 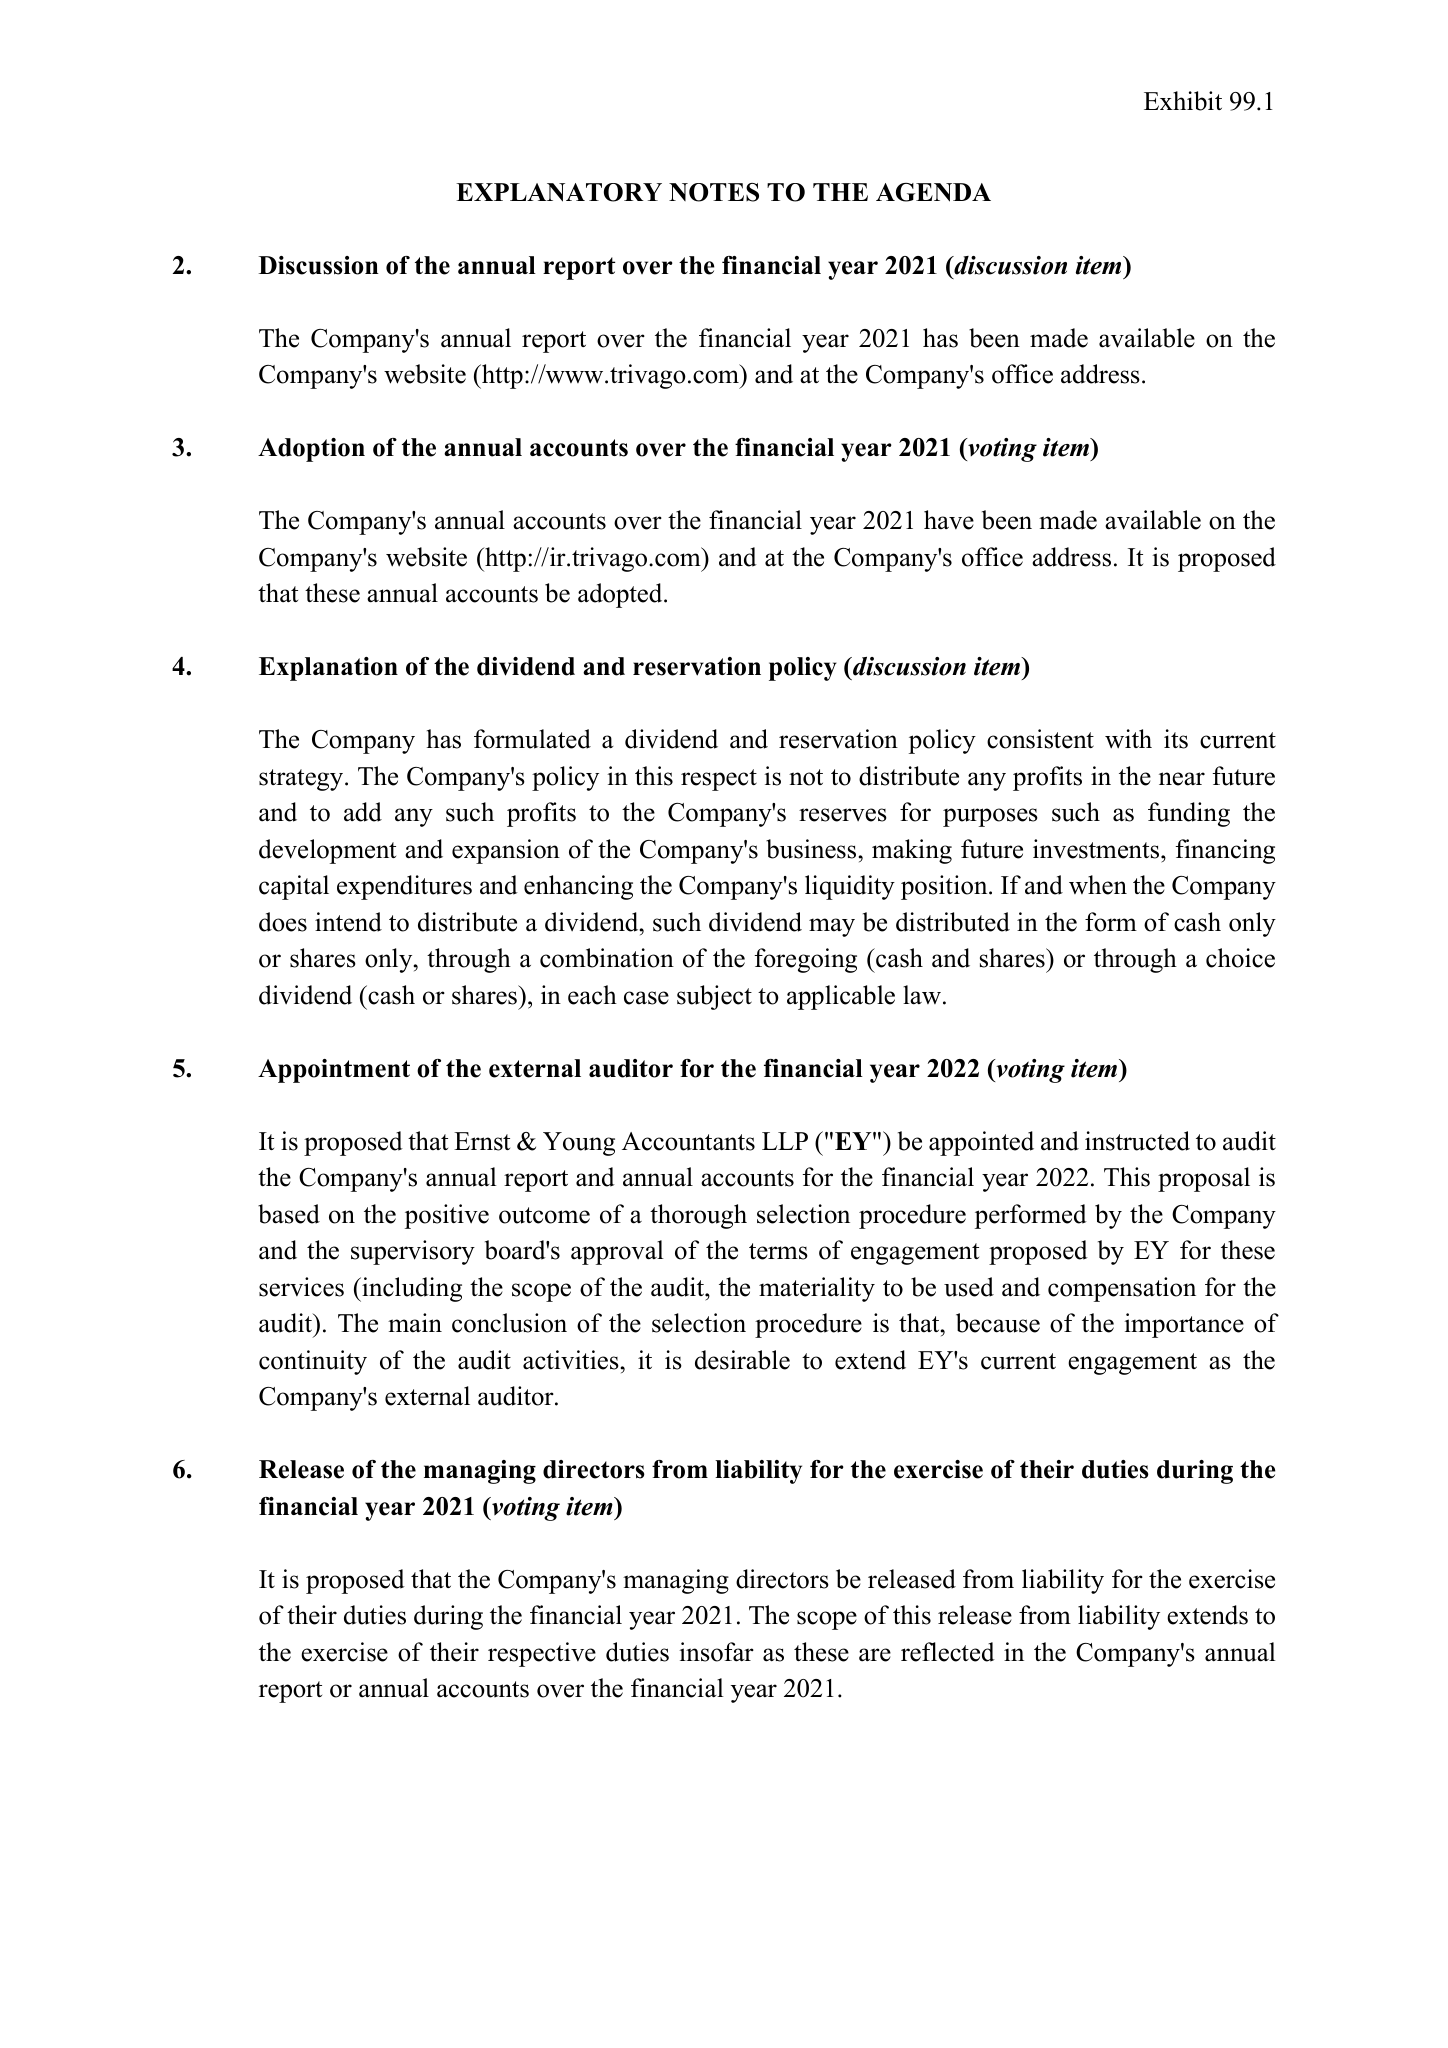 I want to click on NOTES, so click(x=714, y=192).
